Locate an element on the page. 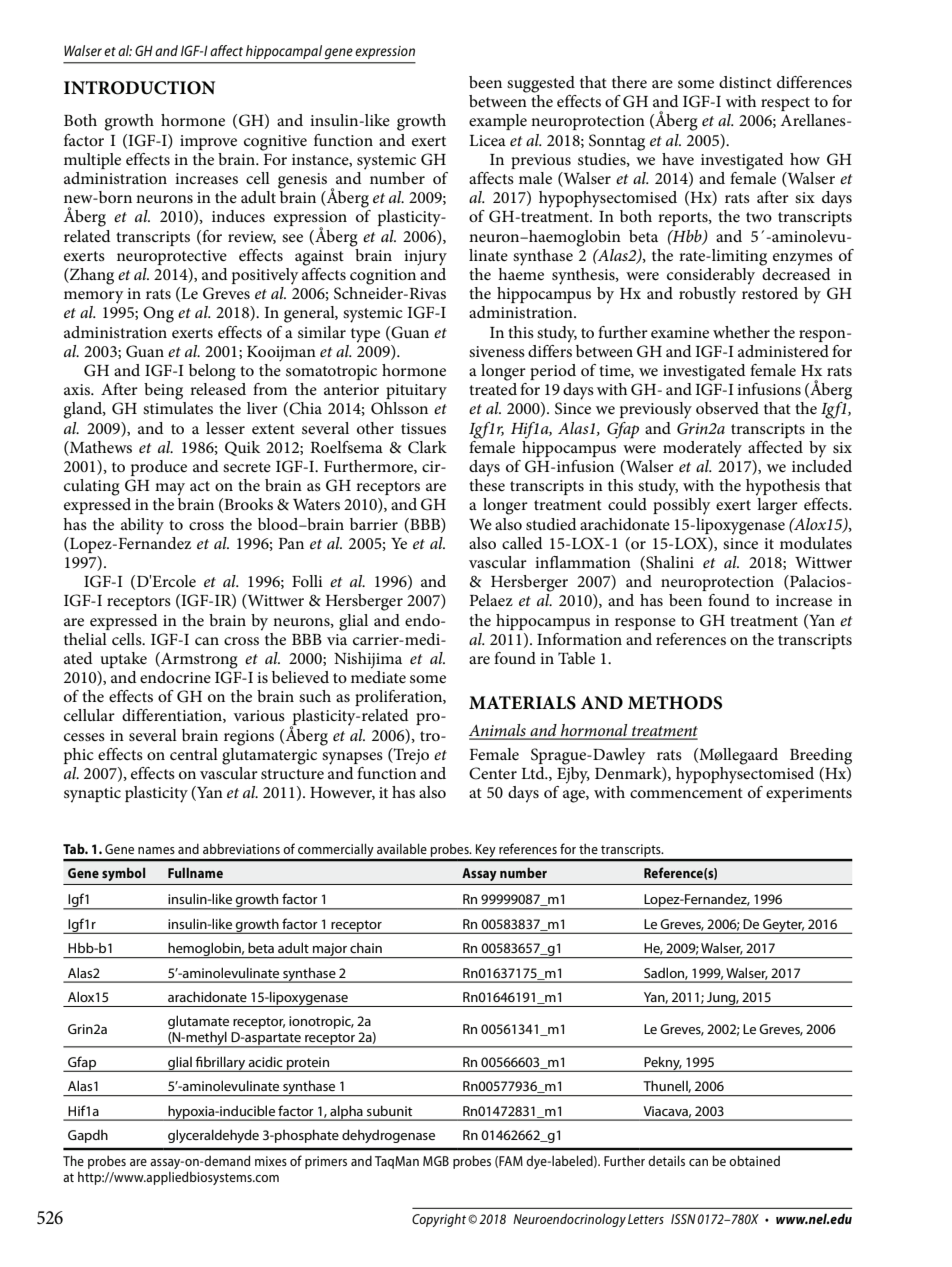 Image resolution: width=952 pixels, height=1267 pixels. Fullname is located at coordinates (195, 872).
